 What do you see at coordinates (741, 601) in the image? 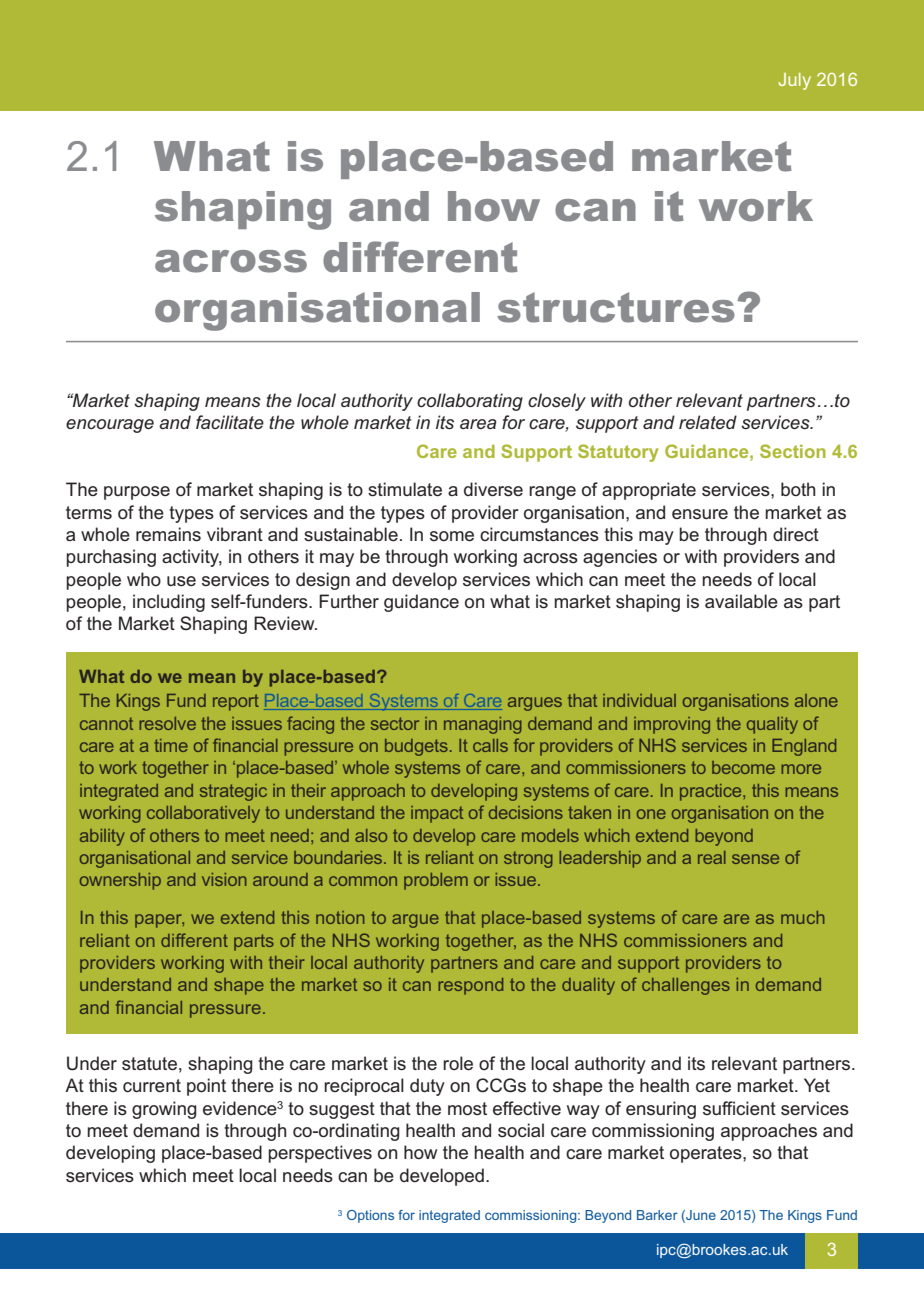
I see `available` at bounding box center [741, 601].
